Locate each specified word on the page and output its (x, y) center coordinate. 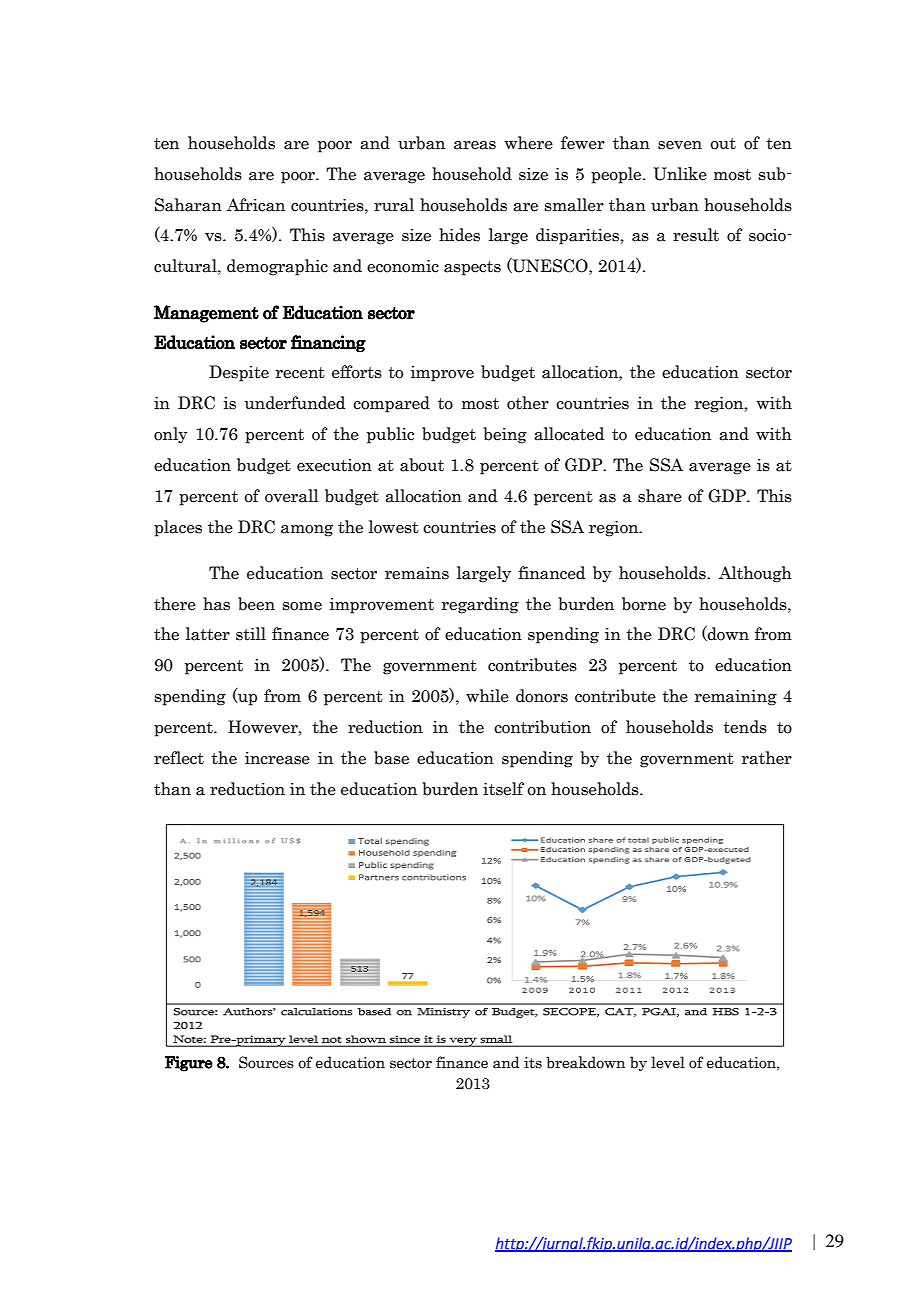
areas (475, 145)
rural (394, 205)
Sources (266, 1062)
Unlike (680, 174)
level (668, 1062)
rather (767, 758)
